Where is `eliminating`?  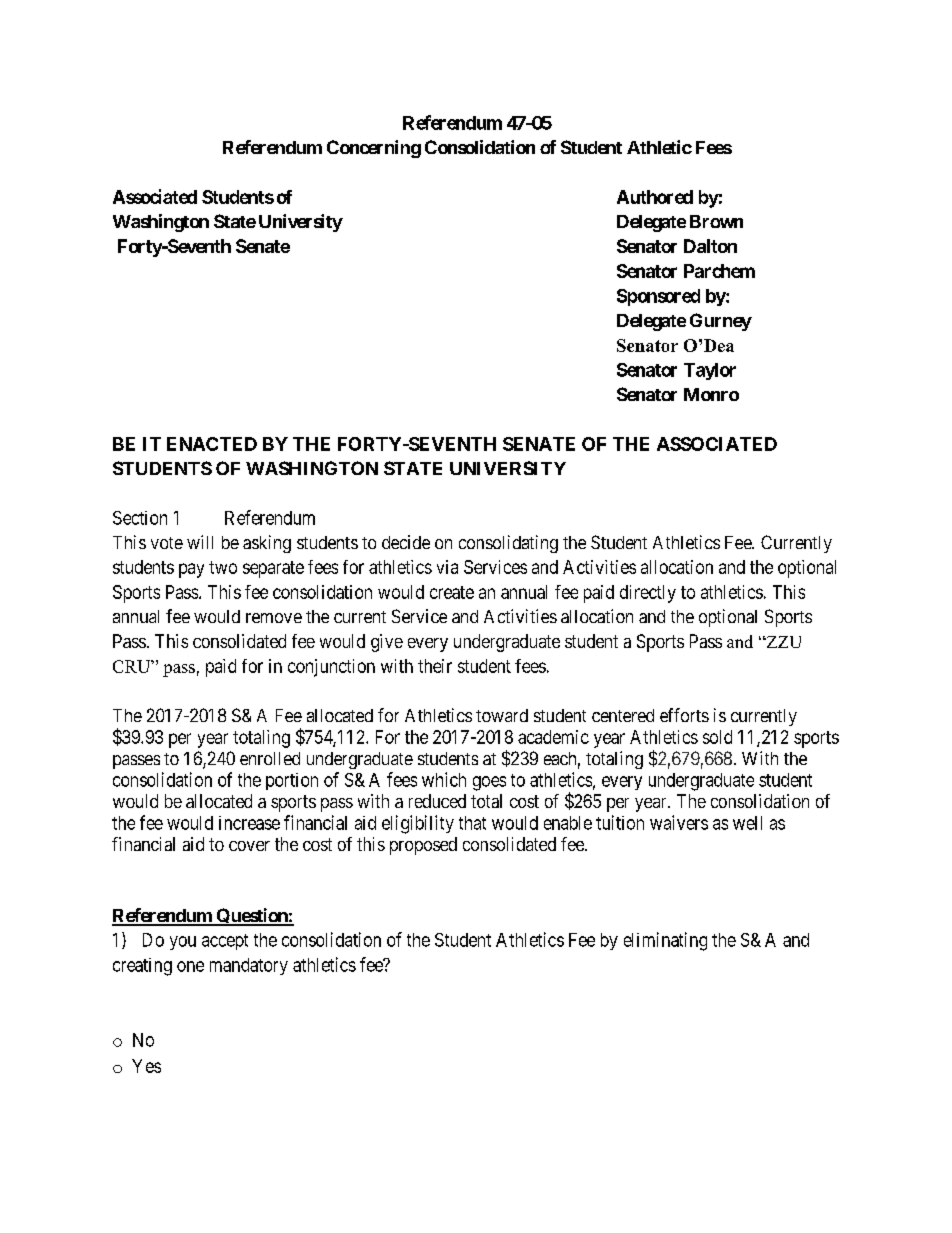 eliminating is located at coordinates (665, 941).
